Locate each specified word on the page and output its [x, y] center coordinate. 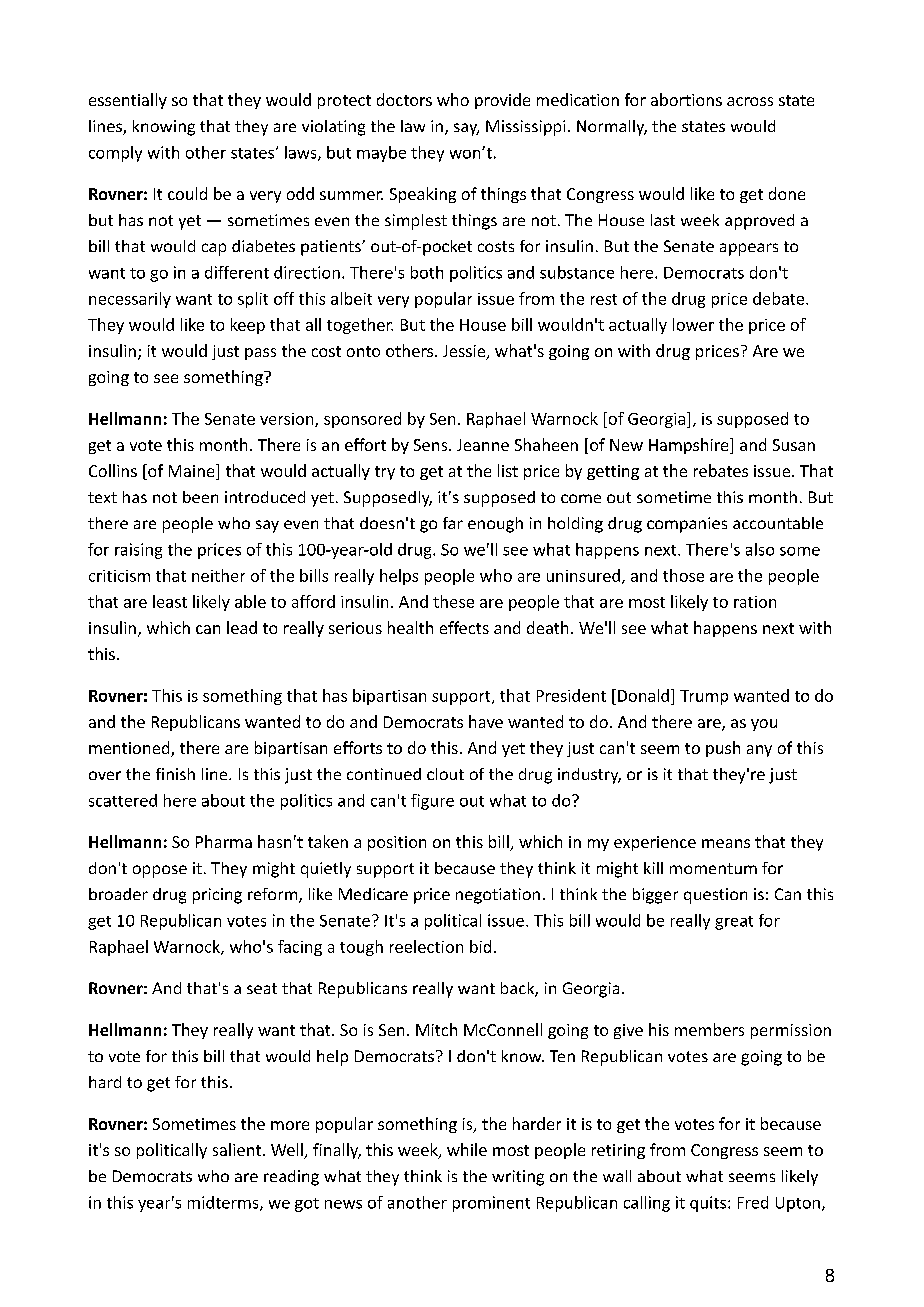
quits [708, 1204]
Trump [704, 697]
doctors [404, 99]
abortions [686, 99]
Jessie [465, 352]
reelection [426, 946]
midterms [224, 1203]
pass [260, 354]
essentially [128, 101]
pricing [217, 896]
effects [464, 627]
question [715, 896]
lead [242, 627]
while [467, 1149]
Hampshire [690, 446]
